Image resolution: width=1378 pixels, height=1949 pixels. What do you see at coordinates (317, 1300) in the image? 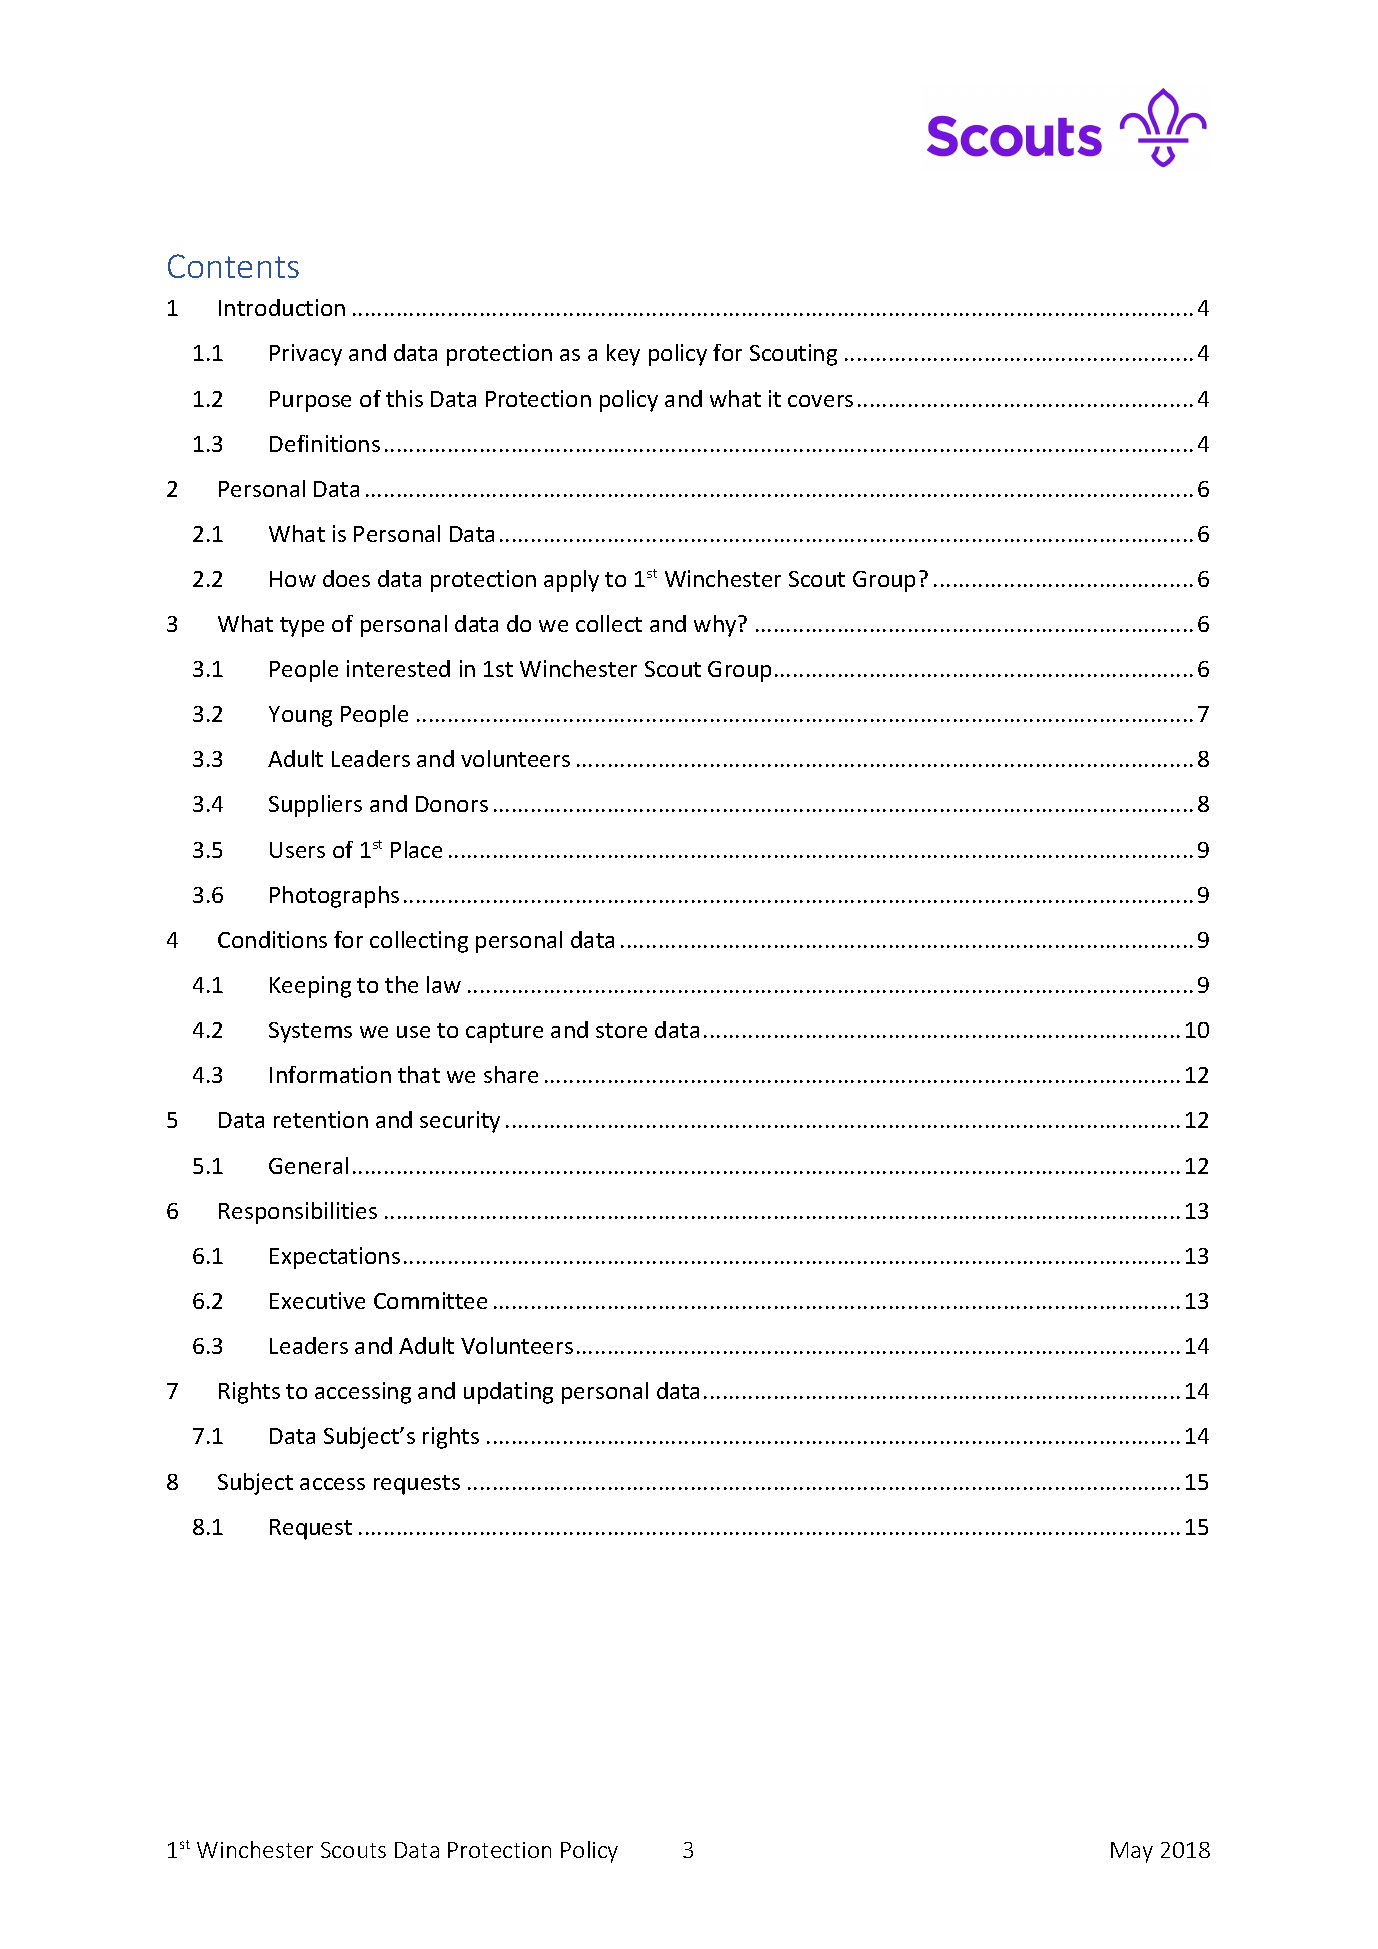
I see `Executive` at bounding box center [317, 1300].
